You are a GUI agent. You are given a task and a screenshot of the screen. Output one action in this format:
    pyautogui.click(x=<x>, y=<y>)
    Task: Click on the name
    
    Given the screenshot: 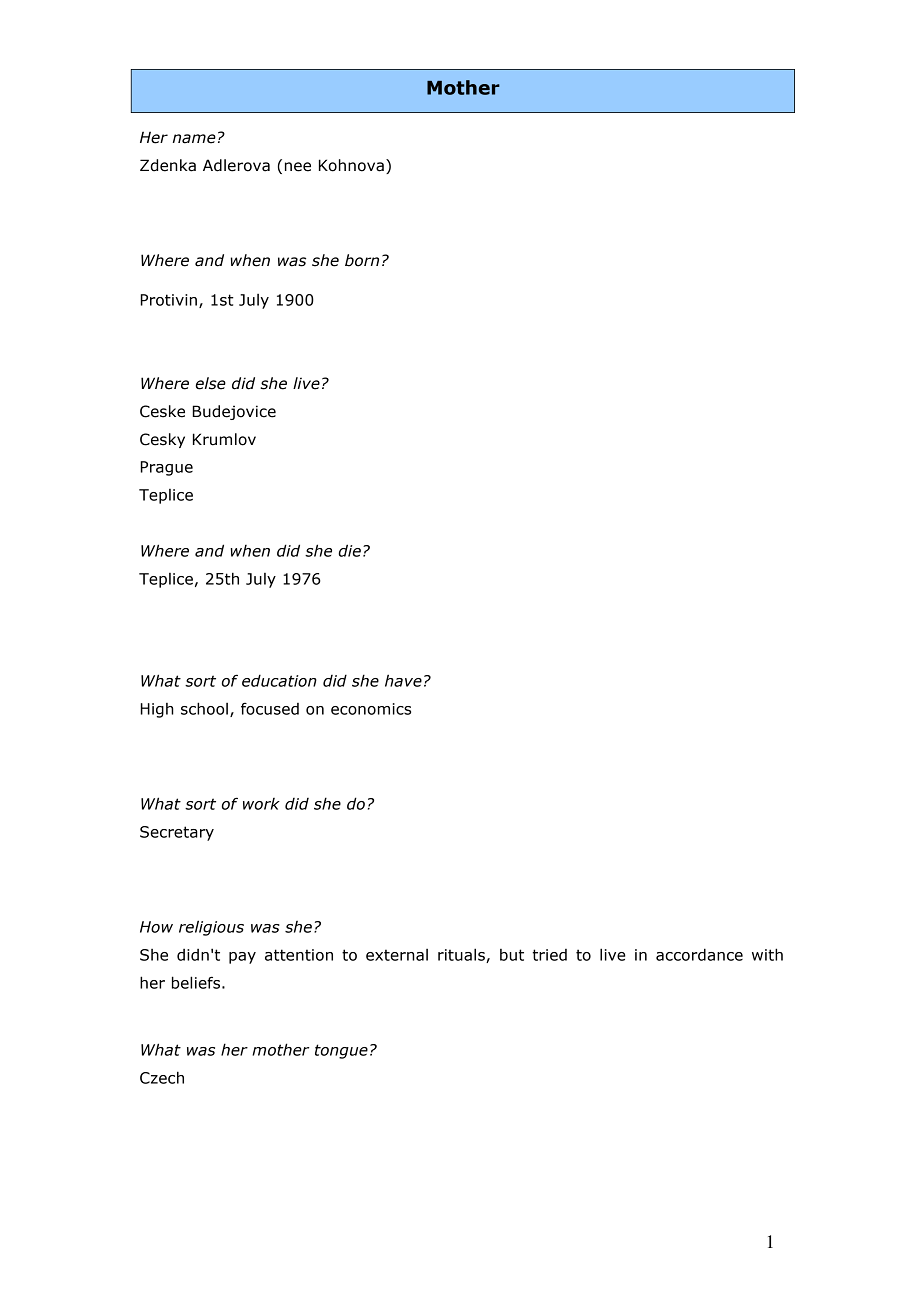 What is the action you would take?
    pyautogui.click(x=194, y=139)
